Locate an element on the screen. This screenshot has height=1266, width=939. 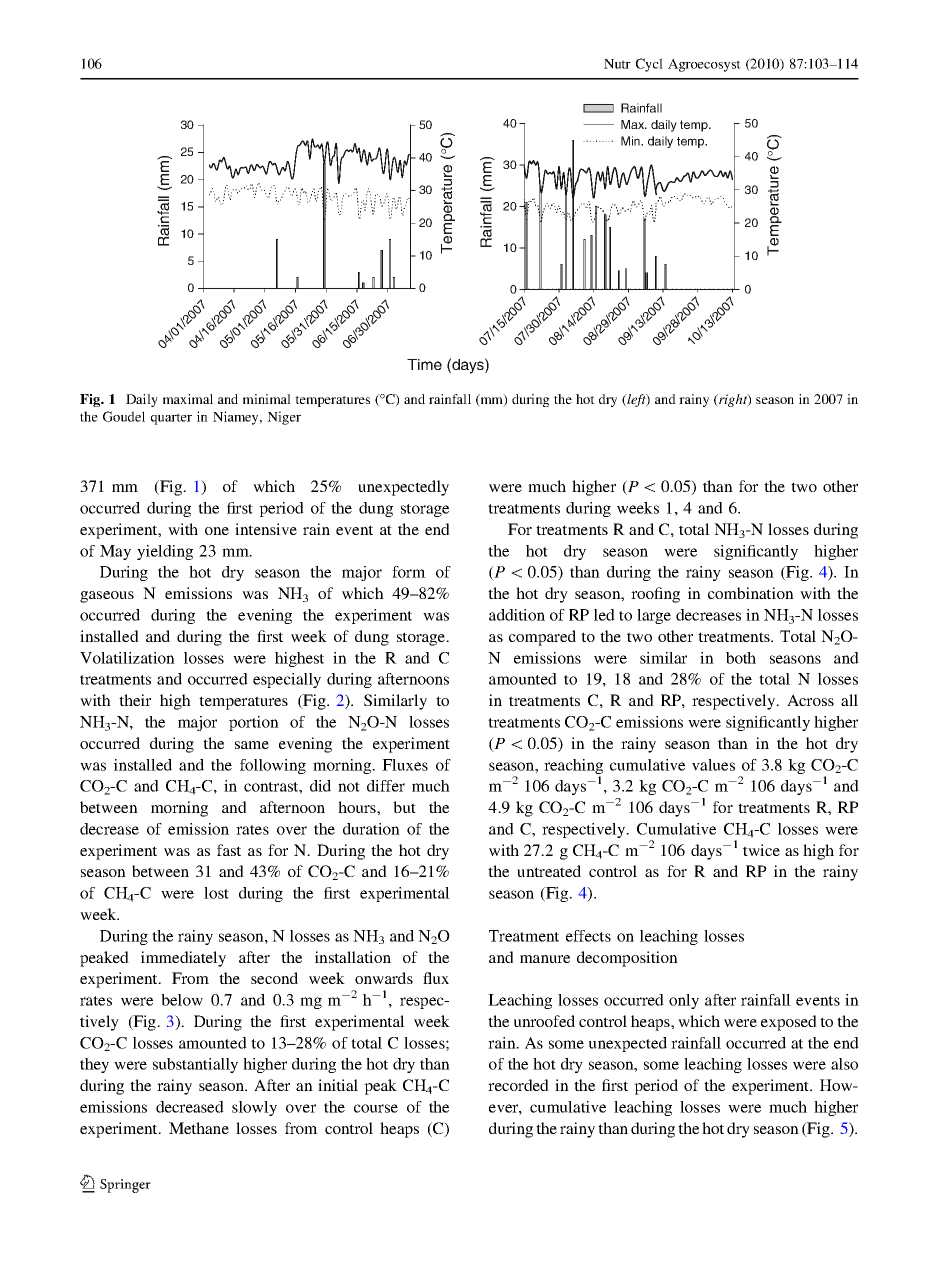
Cycl is located at coordinates (649, 65).
